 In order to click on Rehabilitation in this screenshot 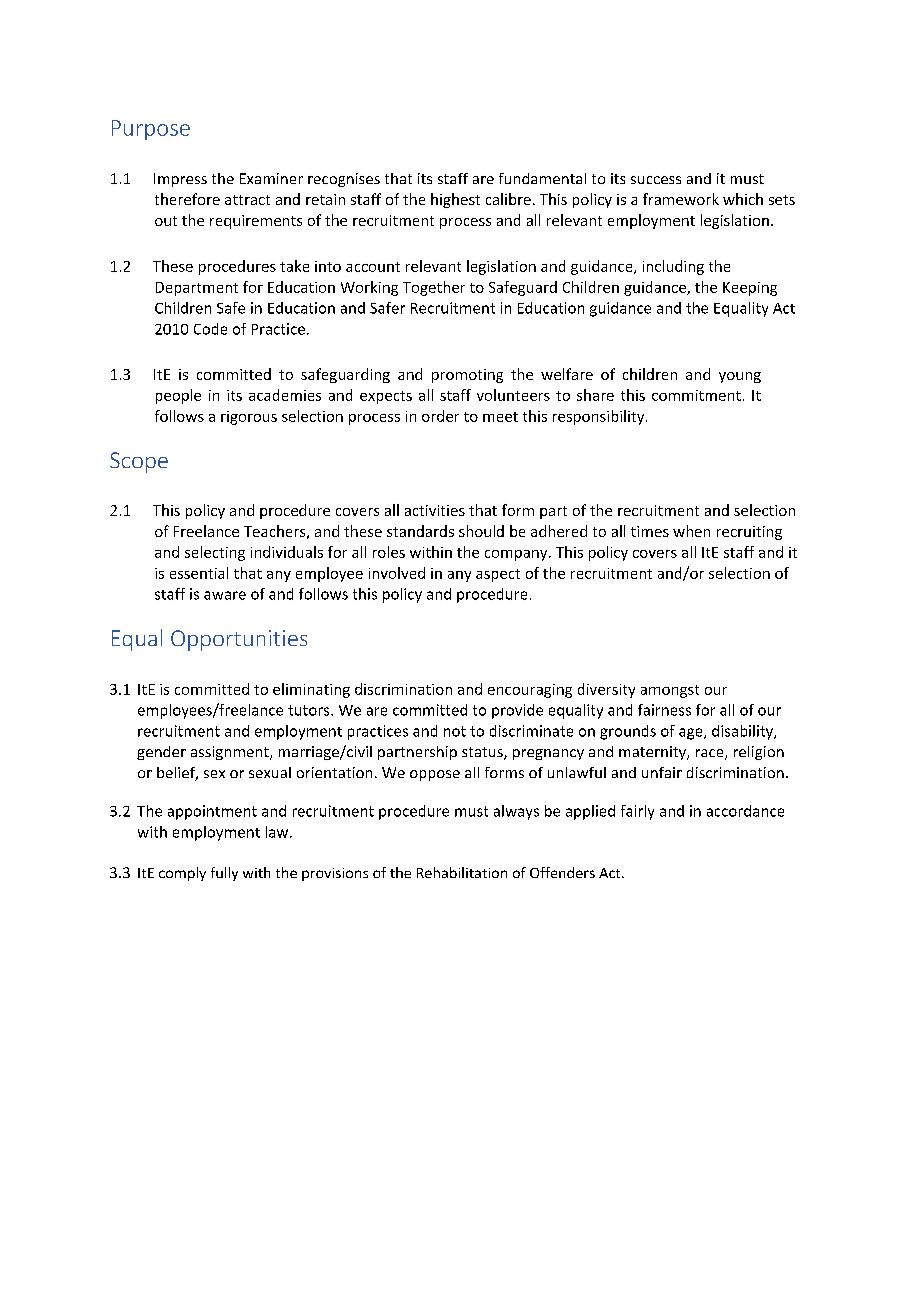, I will do `click(462, 872)`.
